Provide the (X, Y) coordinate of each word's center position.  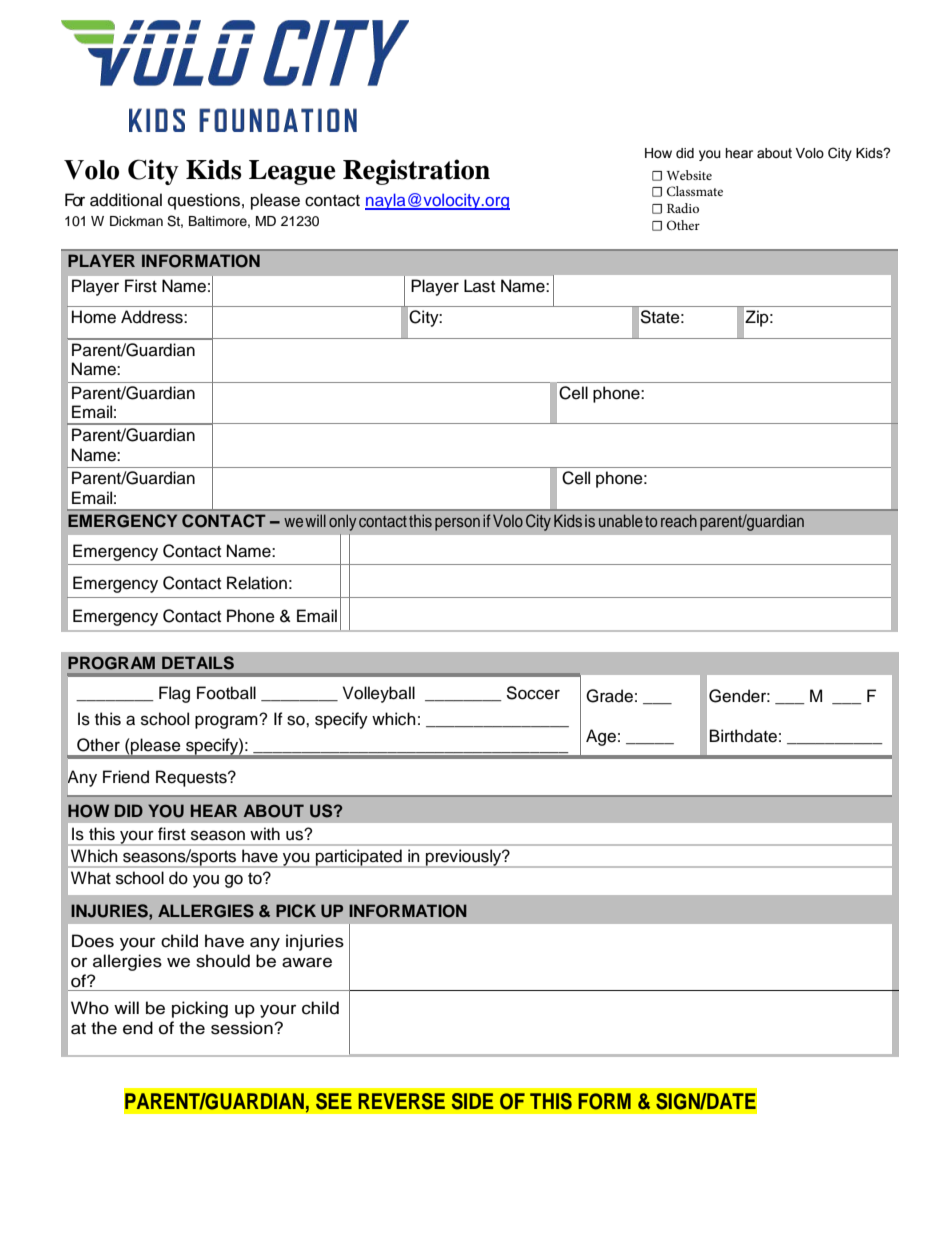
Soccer (533, 693)
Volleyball (379, 694)
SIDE (472, 1101)
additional (126, 200)
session (243, 1028)
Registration (416, 172)
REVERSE (401, 1101)
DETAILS (198, 663)
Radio (683, 208)
